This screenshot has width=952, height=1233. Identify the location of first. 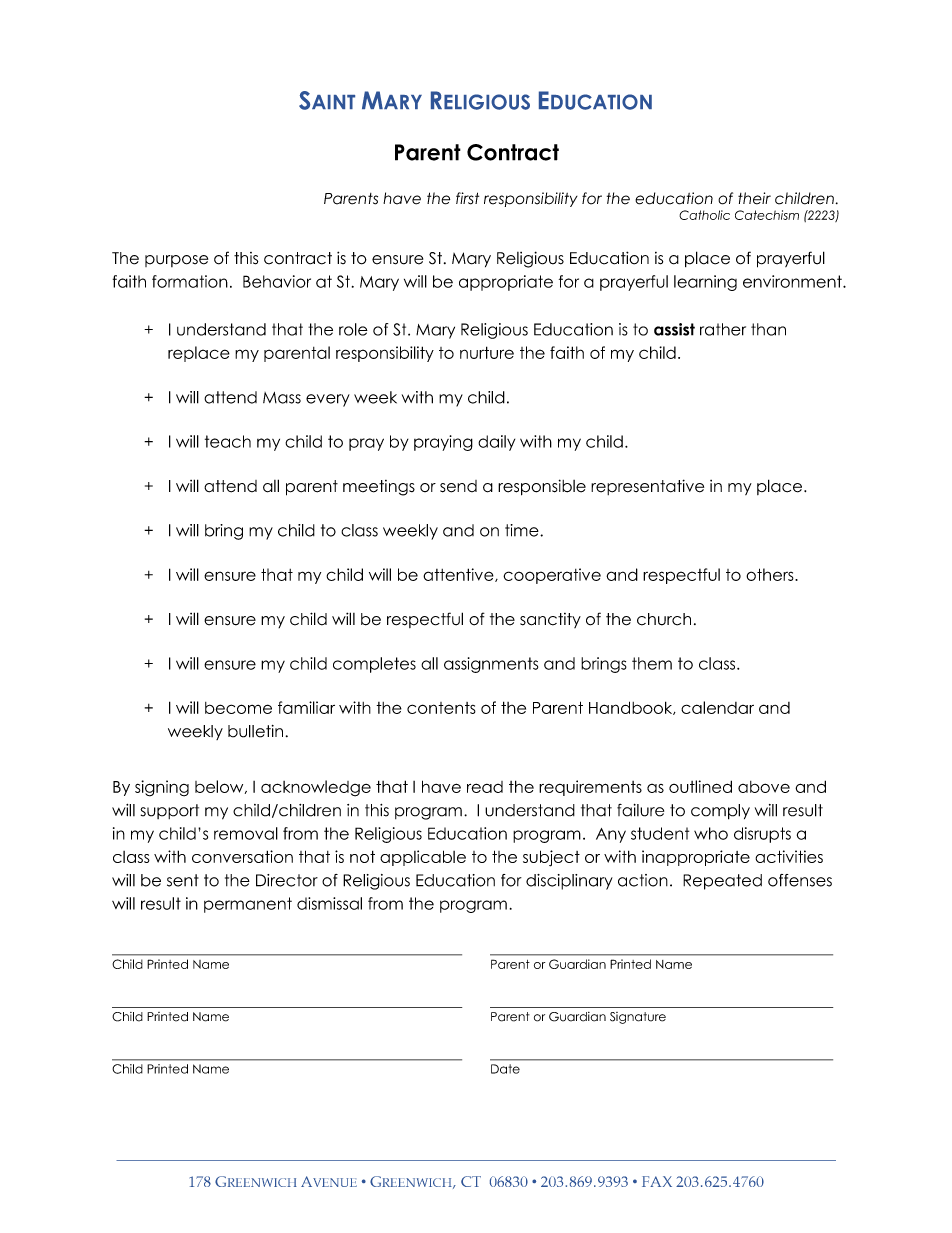
(467, 198).
